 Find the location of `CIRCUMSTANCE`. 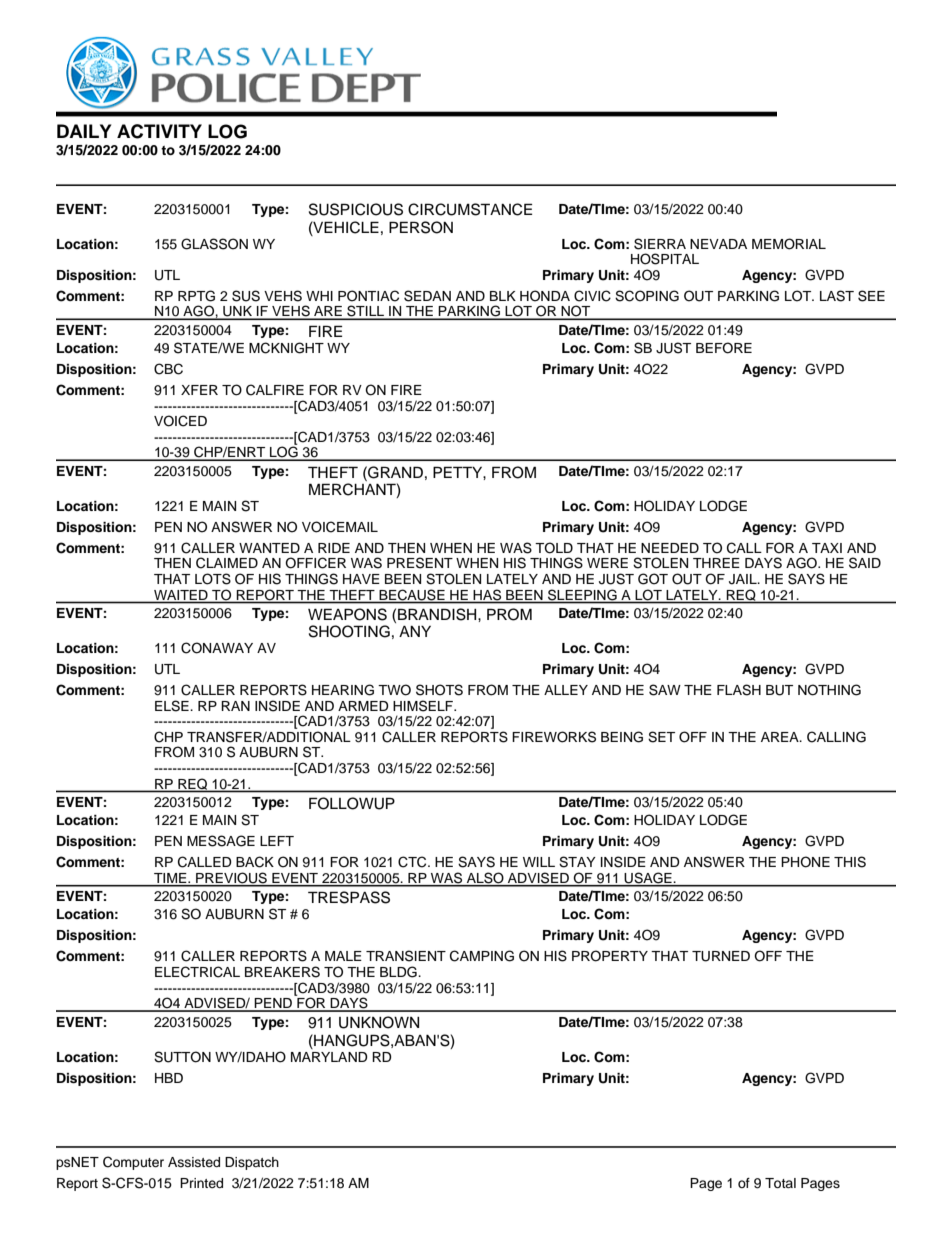

CIRCUMSTANCE is located at coordinates (470, 209).
